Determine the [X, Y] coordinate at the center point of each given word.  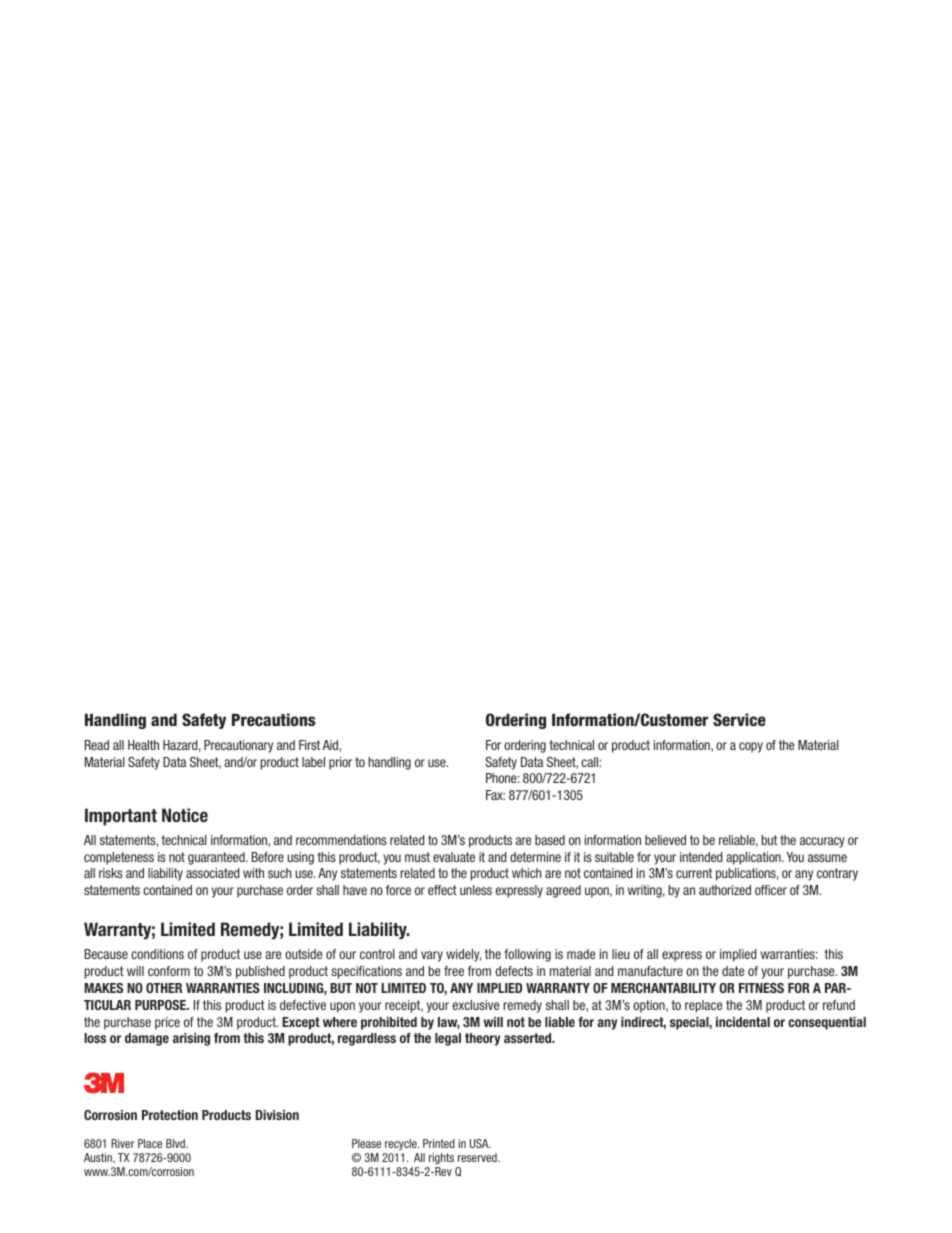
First [309, 745]
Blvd [176, 1143]
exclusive [476, 1005]
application [754, 858]
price [167, 1023]
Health [143, 745]
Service [739, 719]
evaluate [454, 857]
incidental [743, 1022]
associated [212, 873]
